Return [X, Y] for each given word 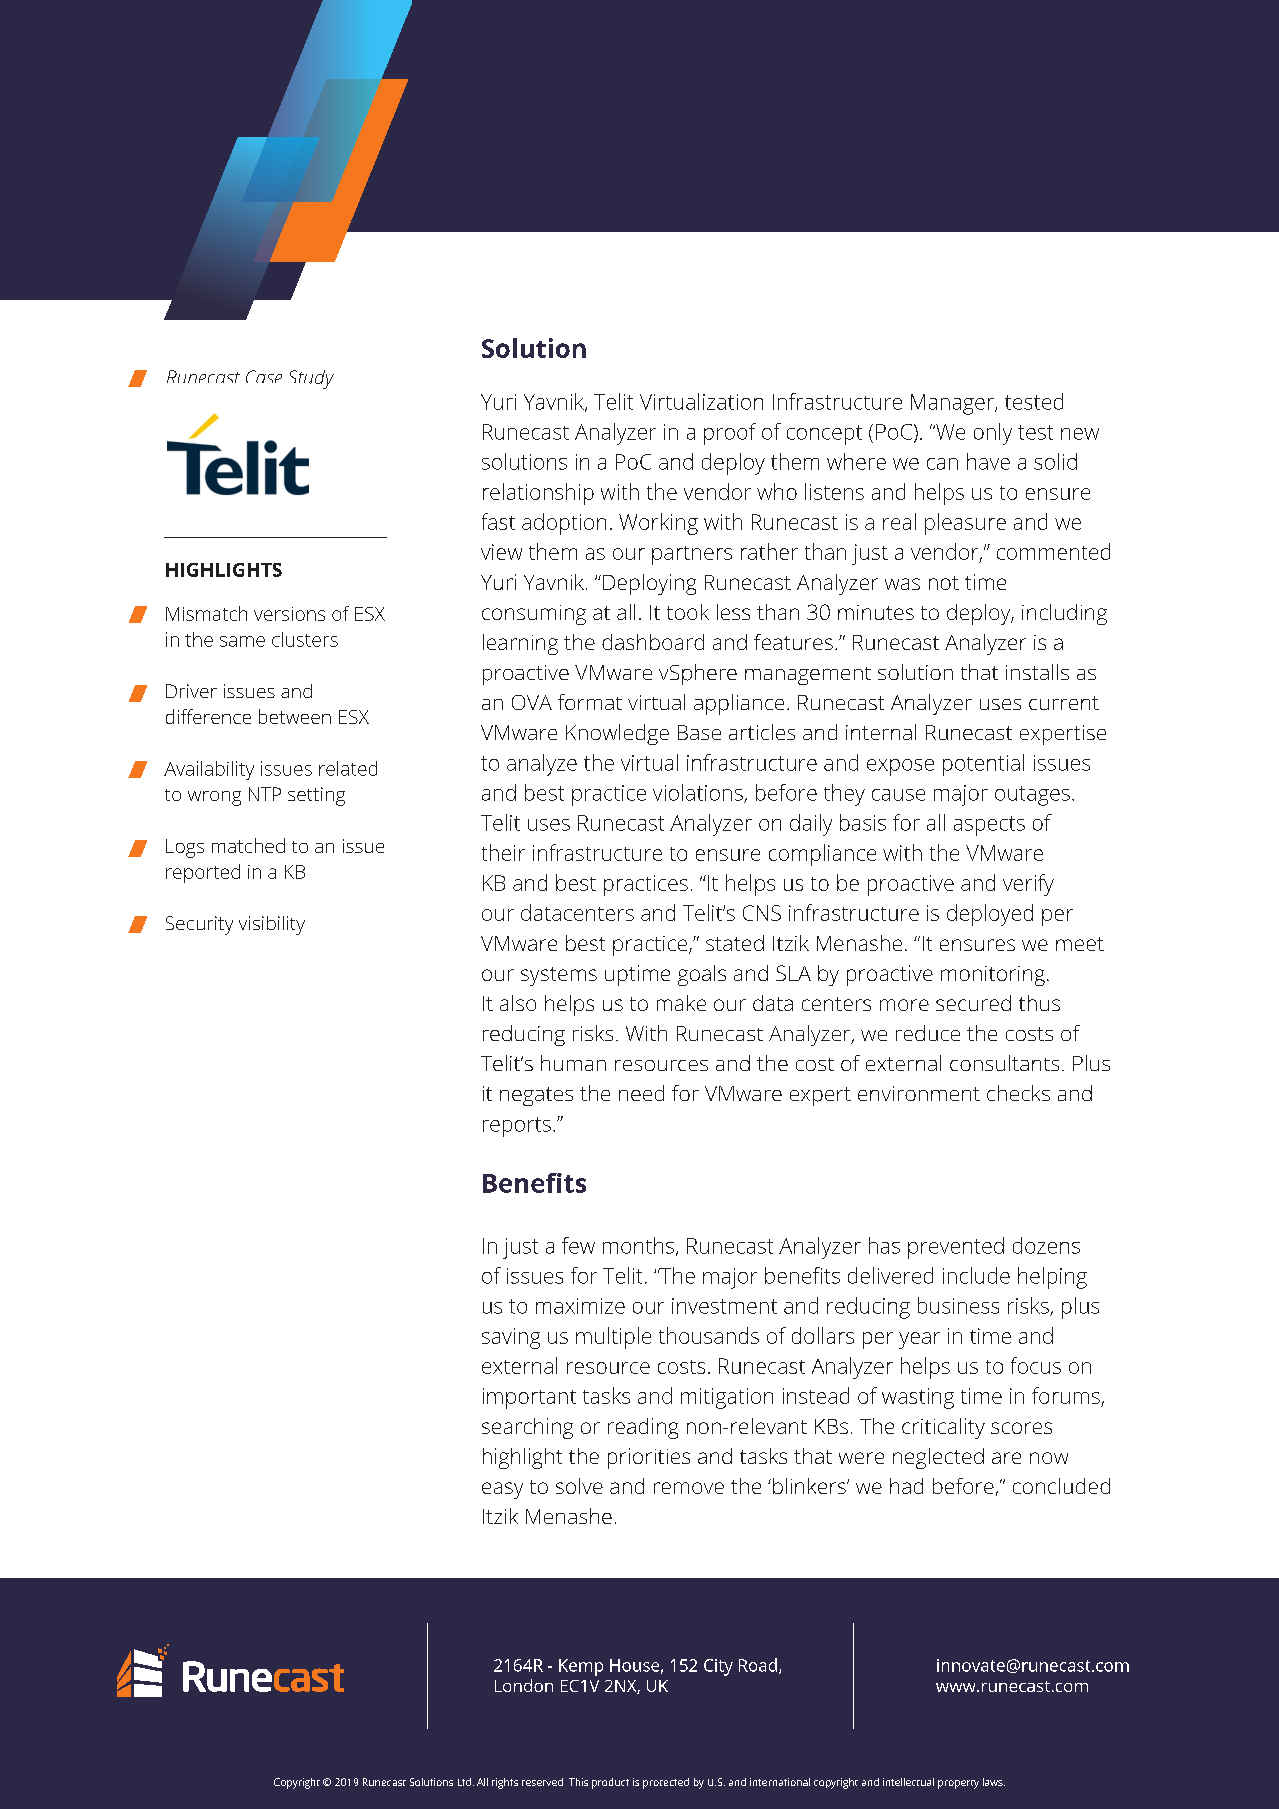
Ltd [464, 1782]
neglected [938, 1458]
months [640, 1246]
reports [517, 1127]
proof [730, 434]
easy [502, 1490]
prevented [956, 1248]
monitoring [993, 976]
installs [1037, 672]
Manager [953, 404]
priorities [649, 1458]
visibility [272, 925]
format [590, 702]
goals [702, 975]
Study [312, 379]
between [295, 716]
